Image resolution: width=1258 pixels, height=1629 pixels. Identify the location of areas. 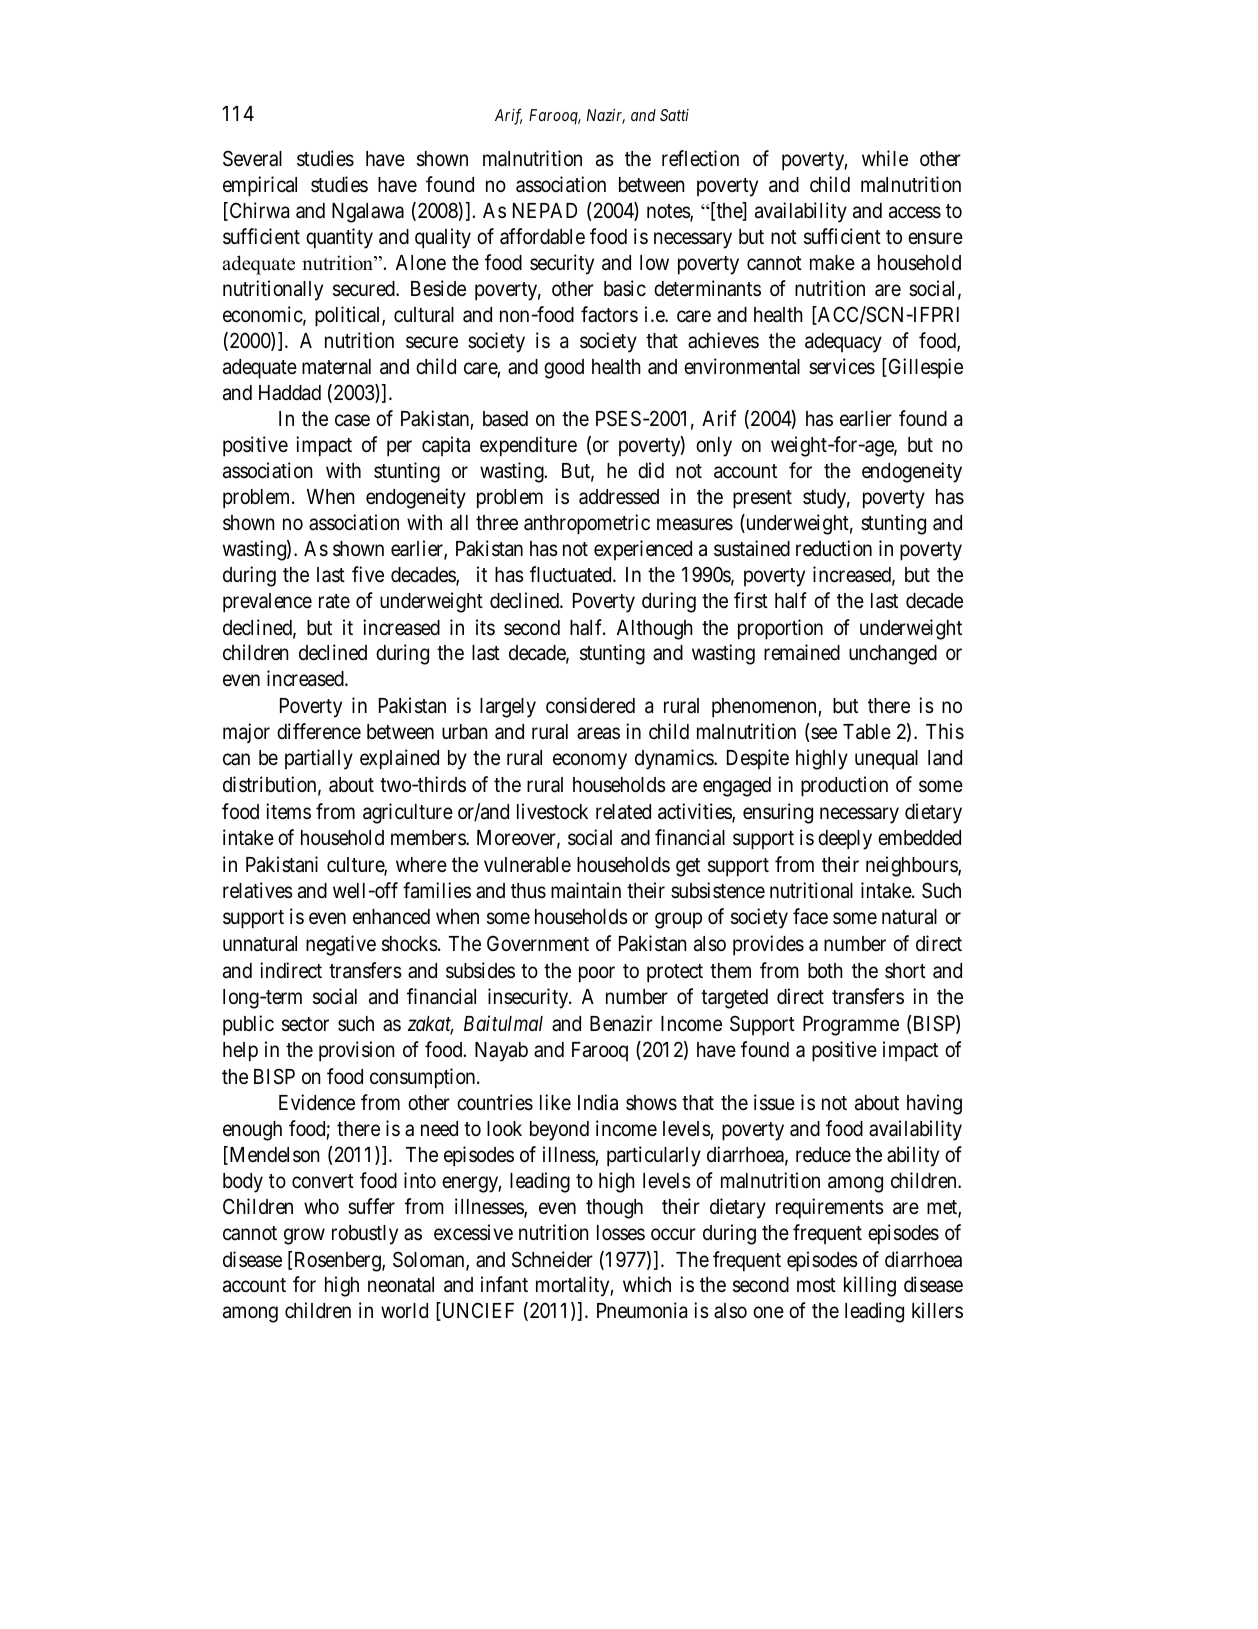
(598, 733).
